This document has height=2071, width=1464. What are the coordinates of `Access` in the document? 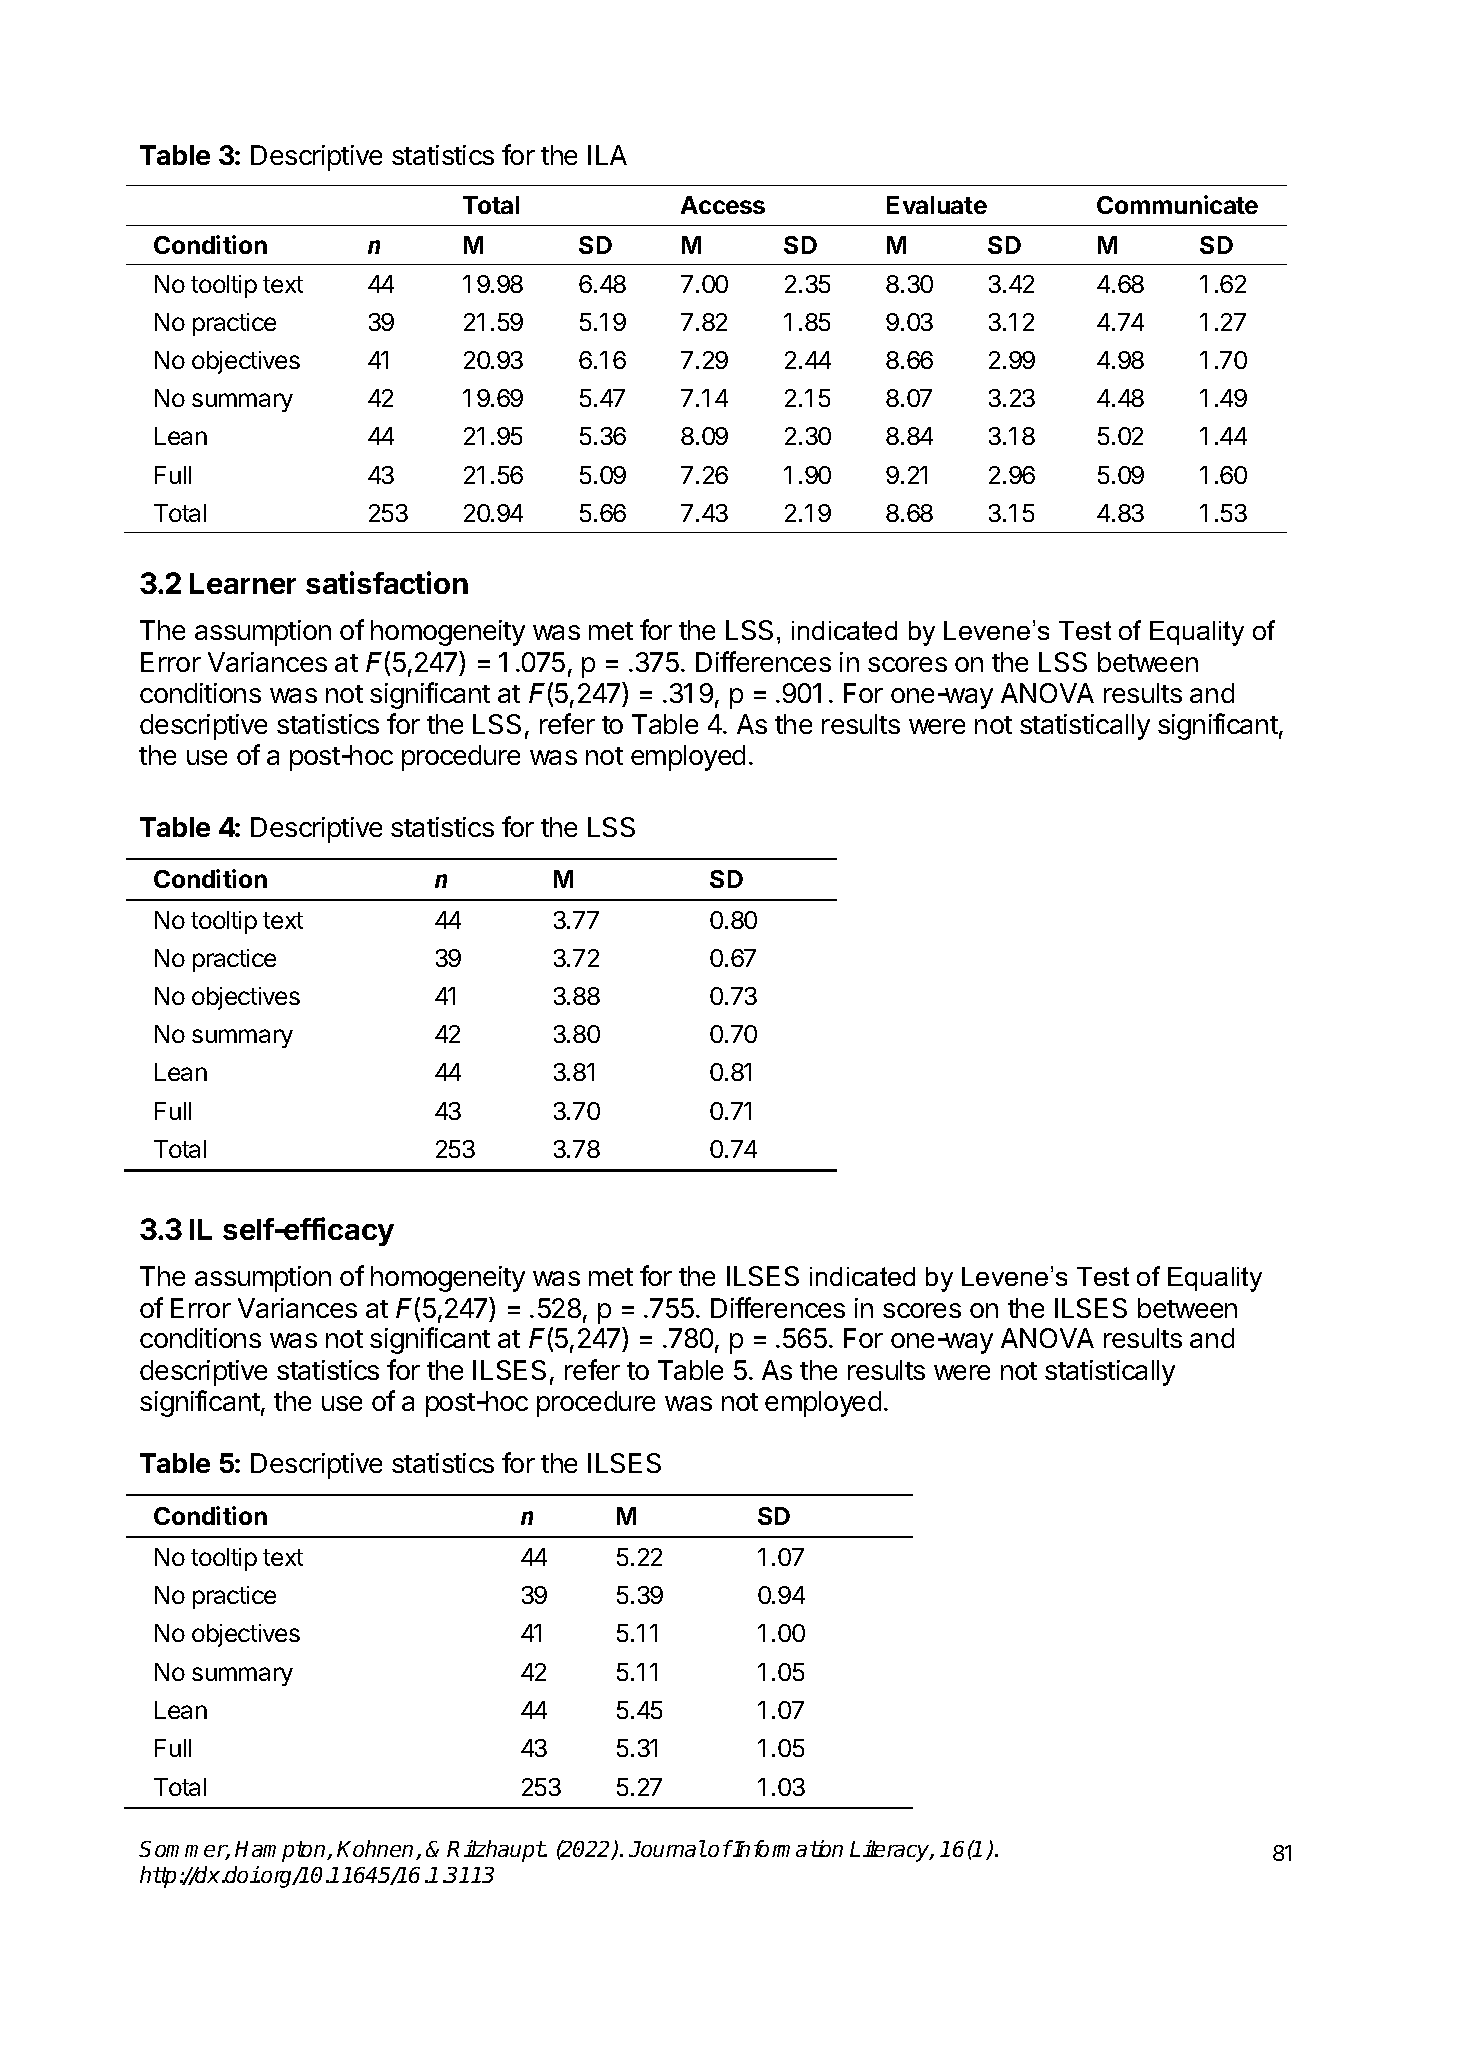 It's located at (723, 205).
